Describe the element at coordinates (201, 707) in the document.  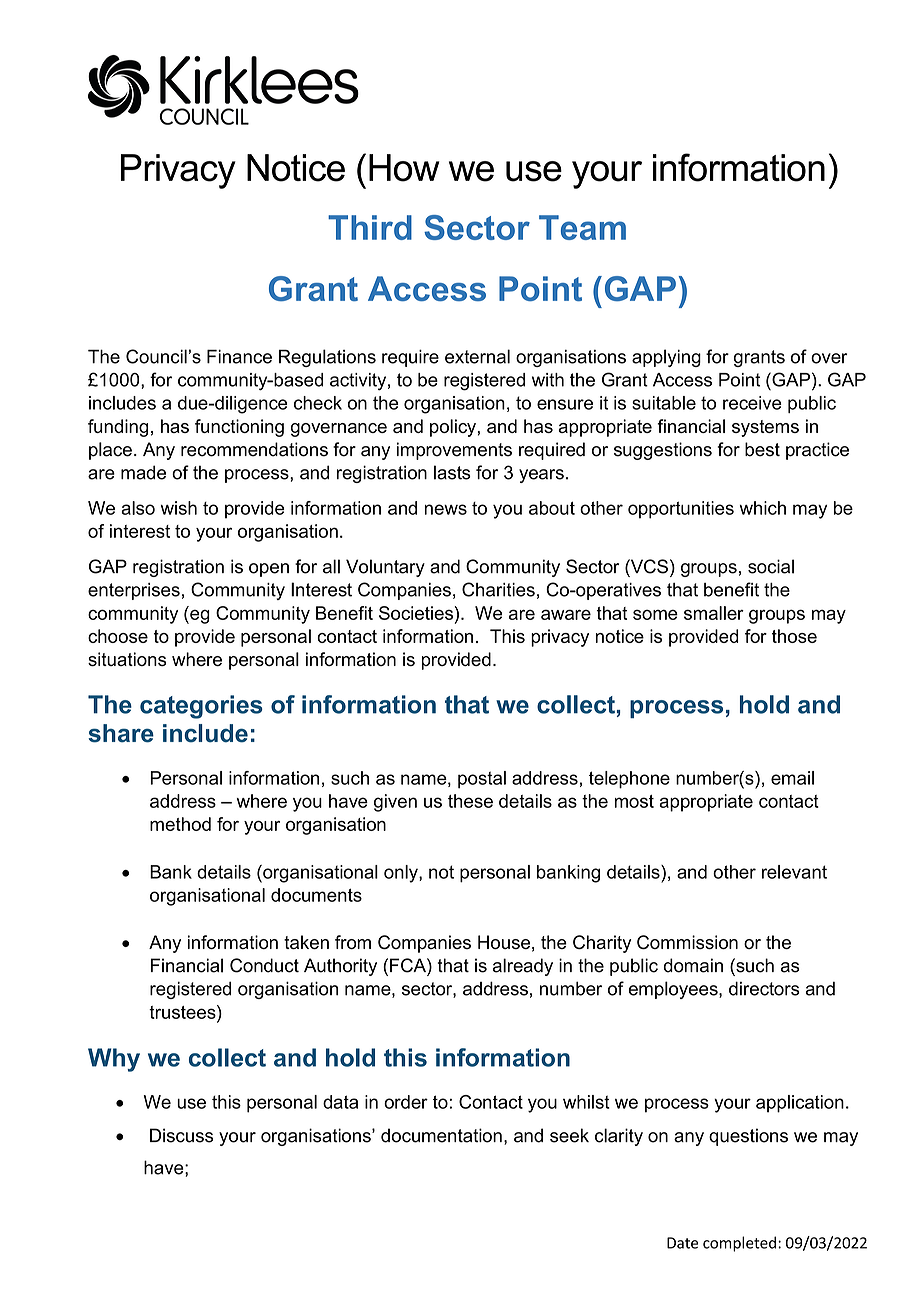
I see `categories` at that location.
